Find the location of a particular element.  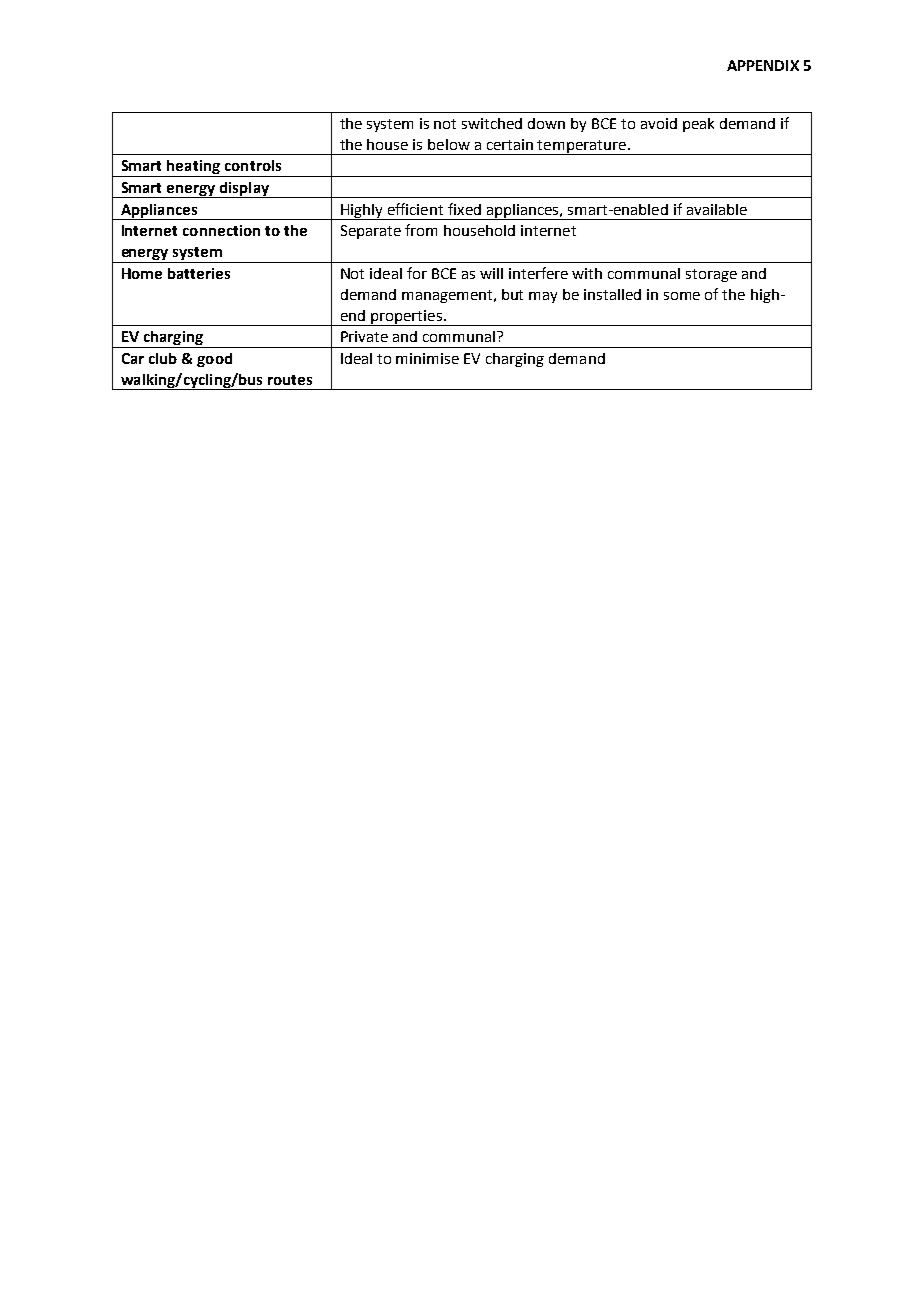

connection is located at coordinates (221, 230).
